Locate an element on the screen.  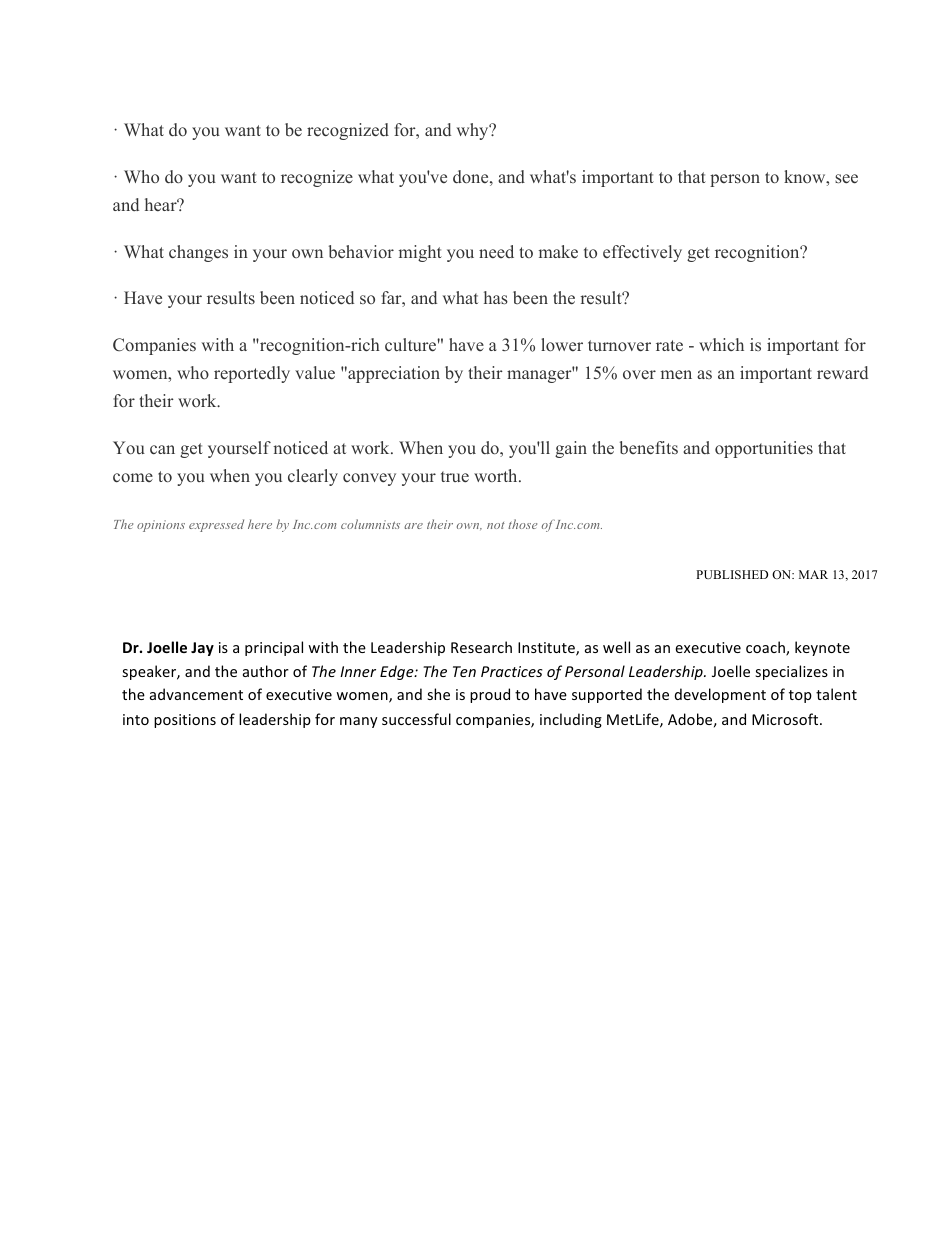
advancement is located at coordinates (196, 694).
